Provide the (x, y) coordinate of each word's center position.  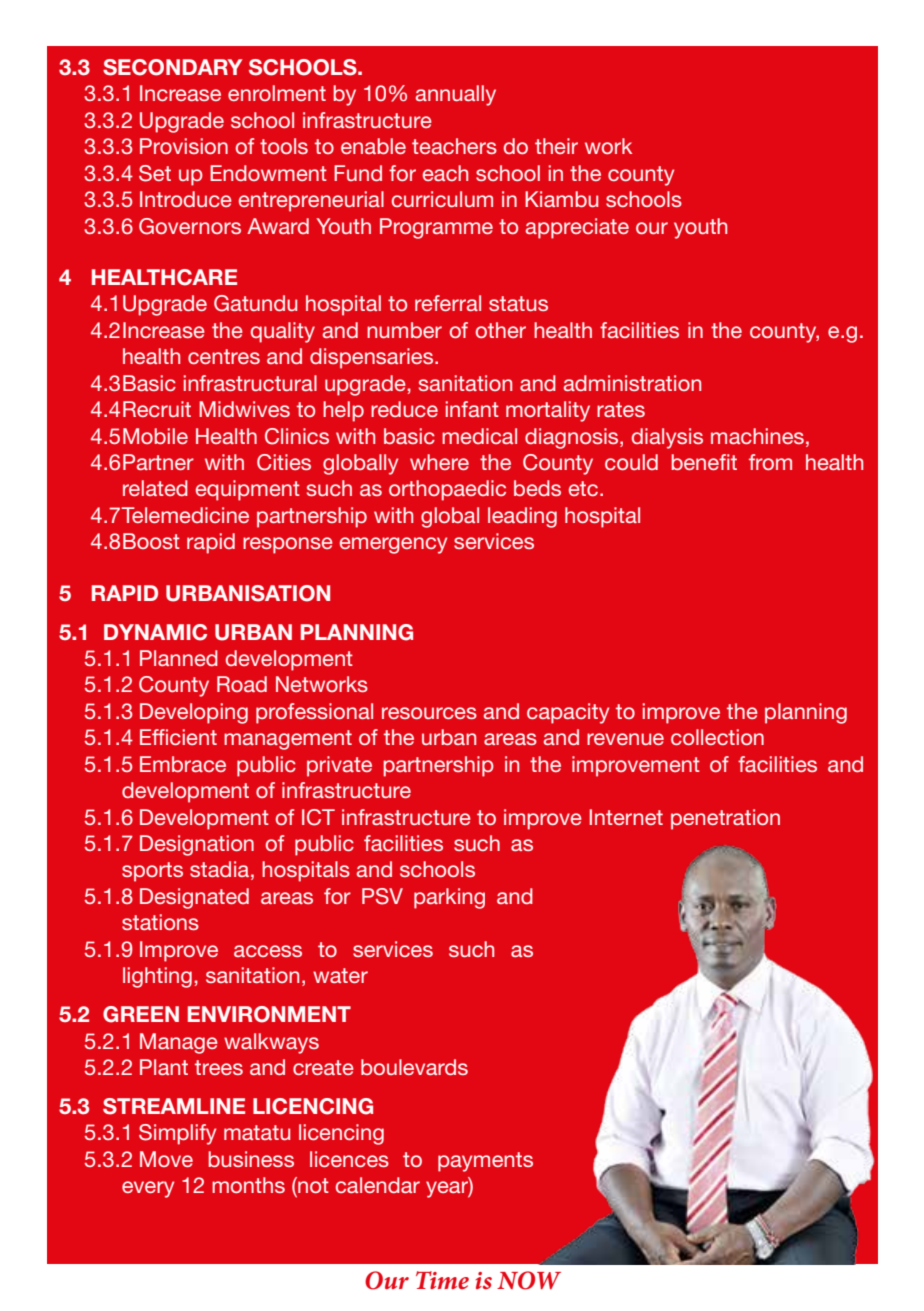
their (556, 146)
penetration (725, 819)
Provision (184, 146)
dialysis (667, 438)
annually (456, 95)
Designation (197, 845)
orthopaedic (447, 490)
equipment (248, 490)
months (248, 1185)
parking (449, 898)
